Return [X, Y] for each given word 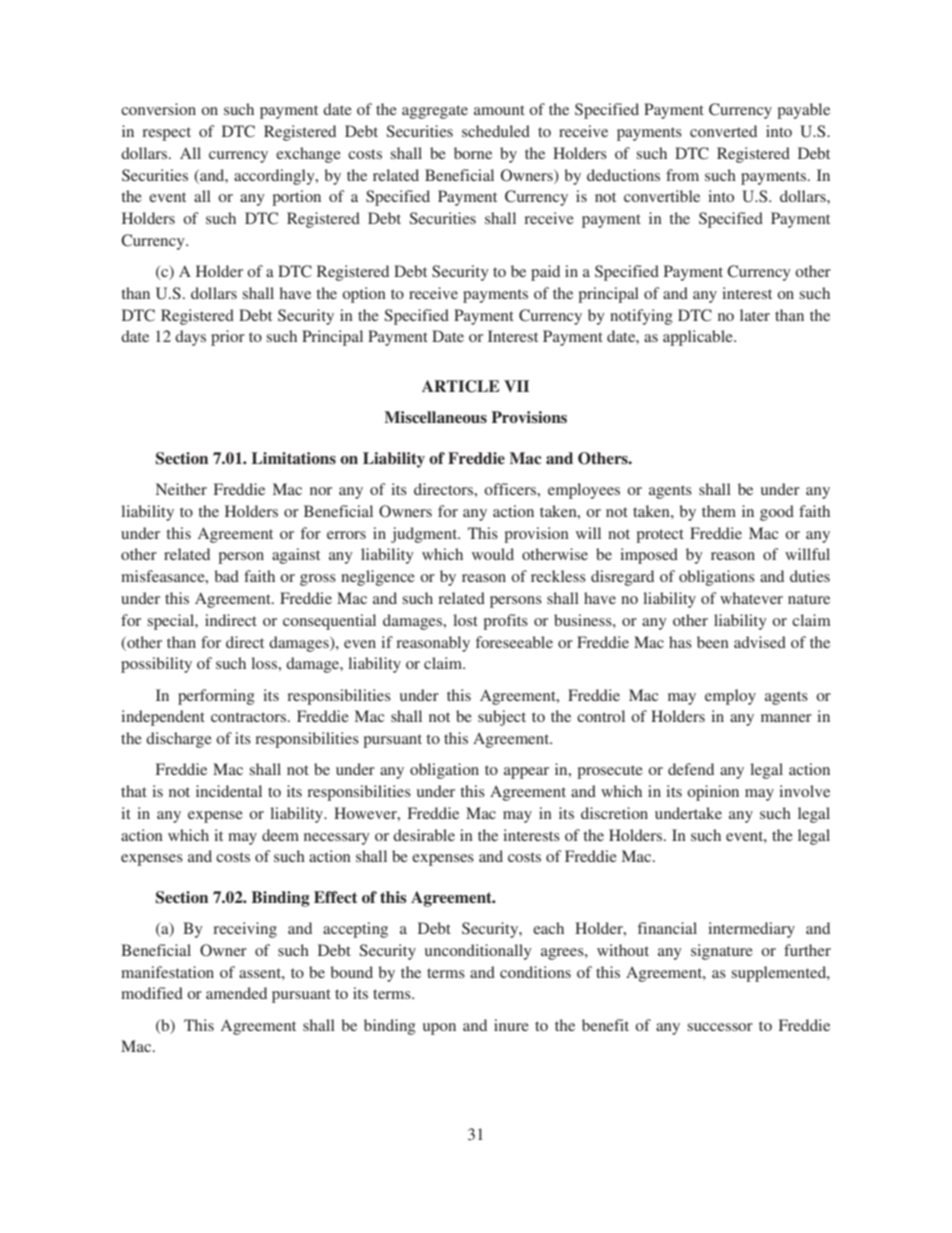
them [719, 511]
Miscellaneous [435, 417]
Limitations [294, 458]
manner [786, 718]
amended [236, 993]
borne [473, 153]
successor [720, 1027]
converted [723, 131]
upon [439, 1029]
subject [502, 718]
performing [216, 697]
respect [166, 134]
